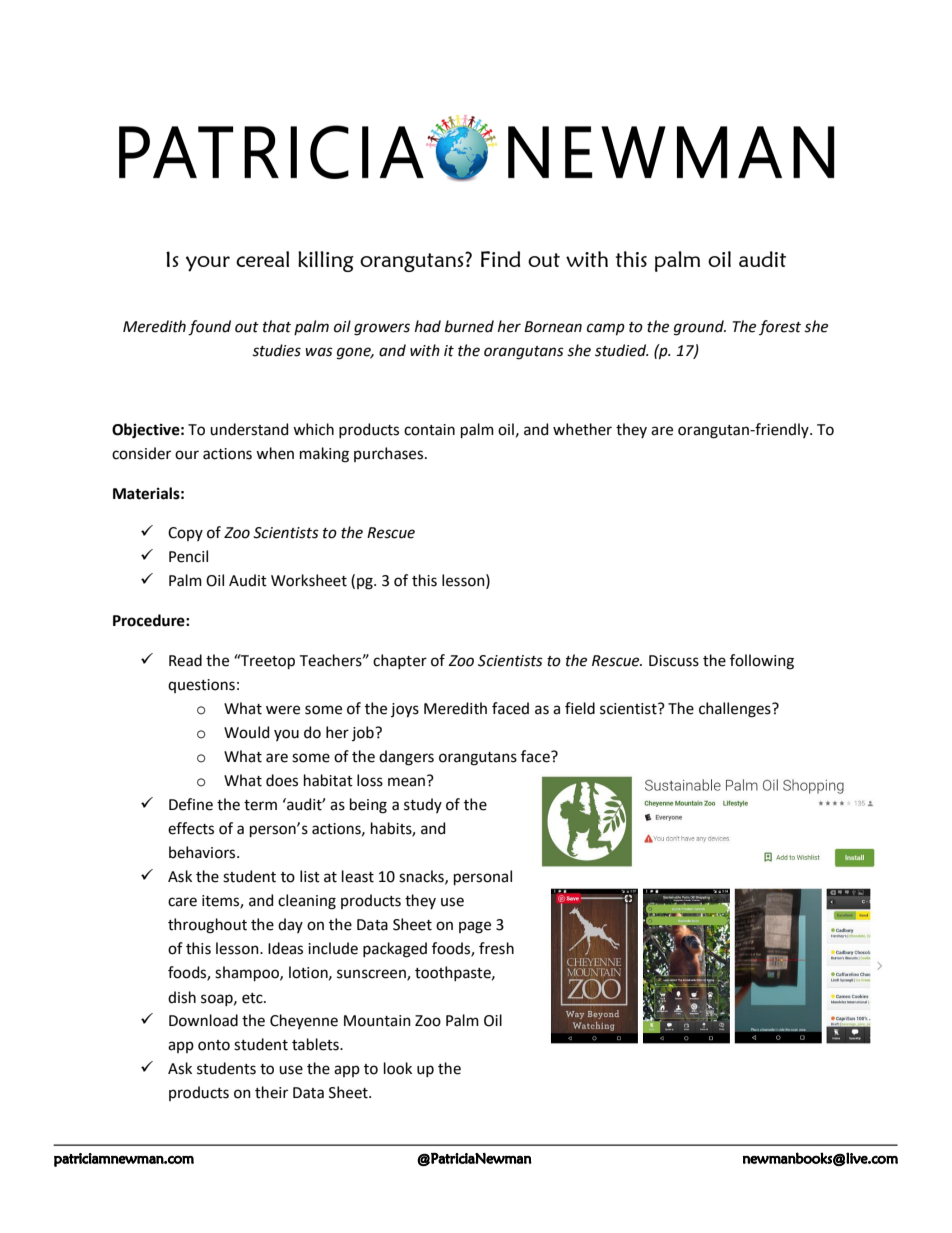 This screenshot has height=1233, width=952. What do you see at coordinates (674, 661) in the screenshot?
I see `Discuss` at bounding box center [674, 661].
